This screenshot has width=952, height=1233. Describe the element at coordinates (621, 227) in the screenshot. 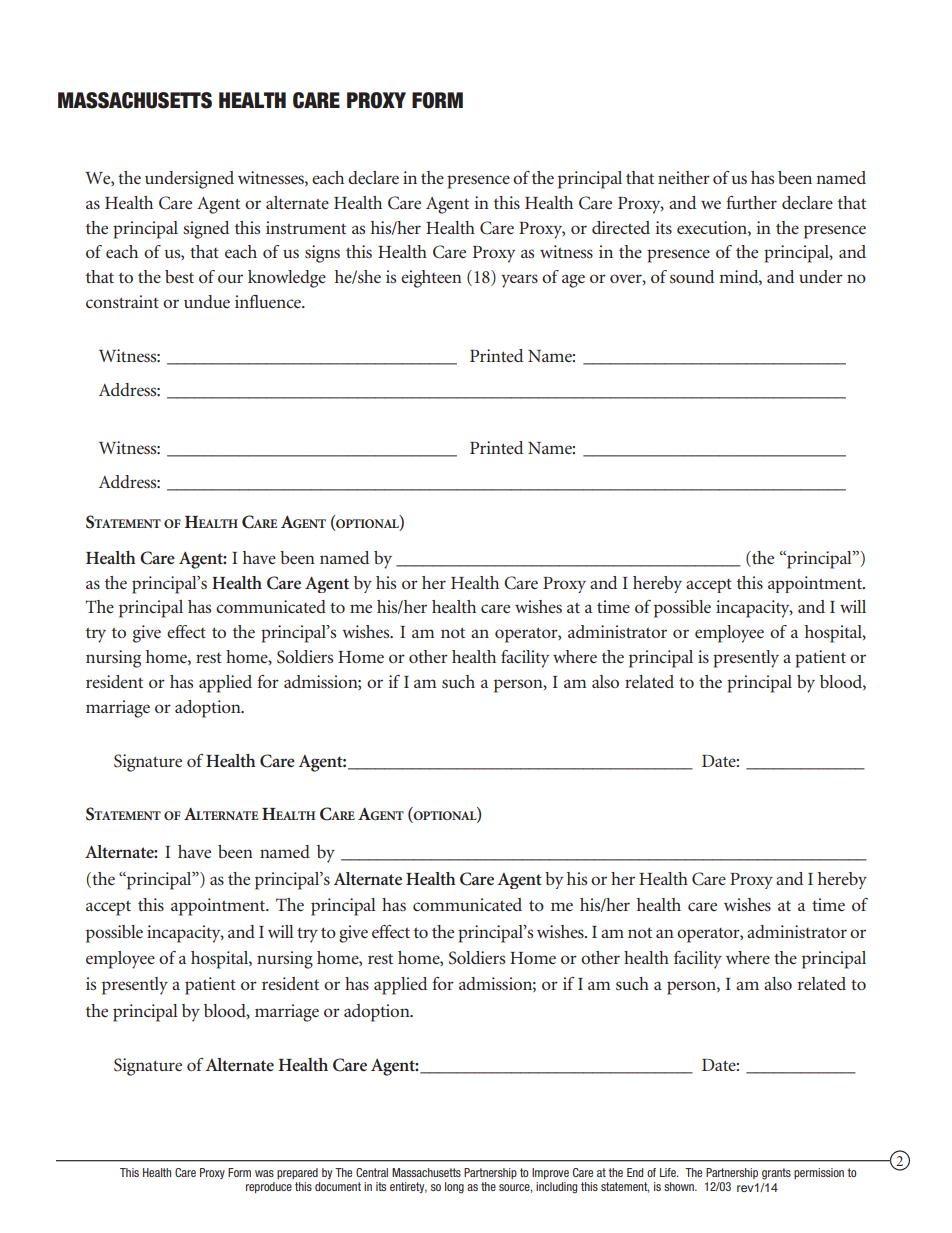

I see `directed` at that location.
